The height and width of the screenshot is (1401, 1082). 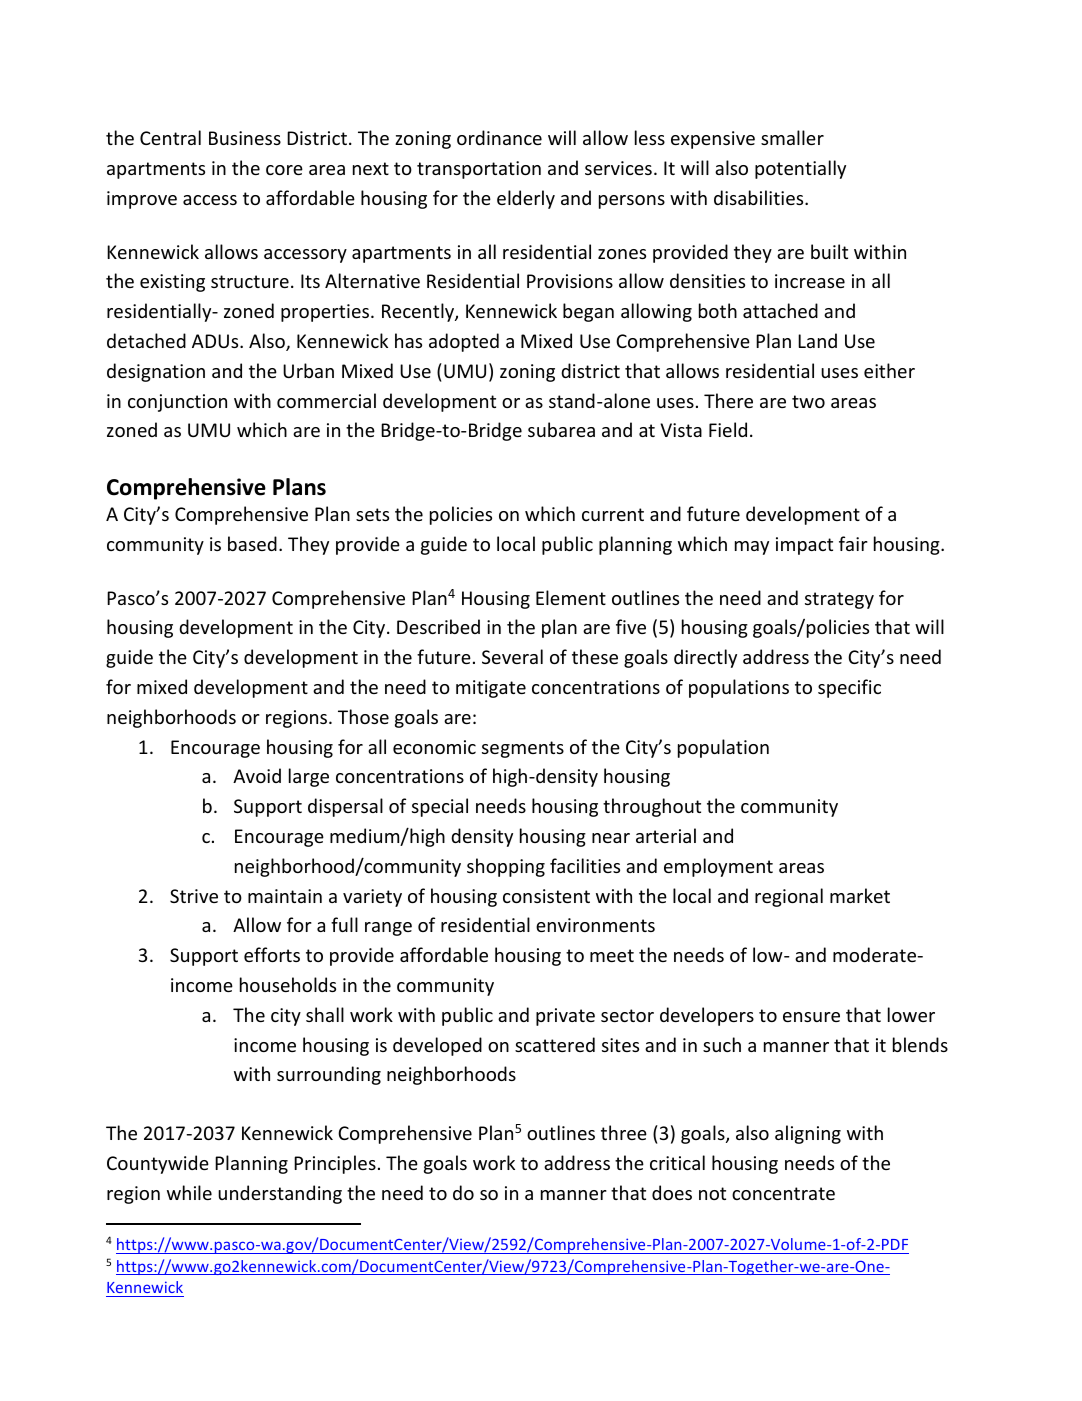 What do you see at coordinates (245, 138) in the screenshot?
I see `Business` at bounding box center [245, 138].
